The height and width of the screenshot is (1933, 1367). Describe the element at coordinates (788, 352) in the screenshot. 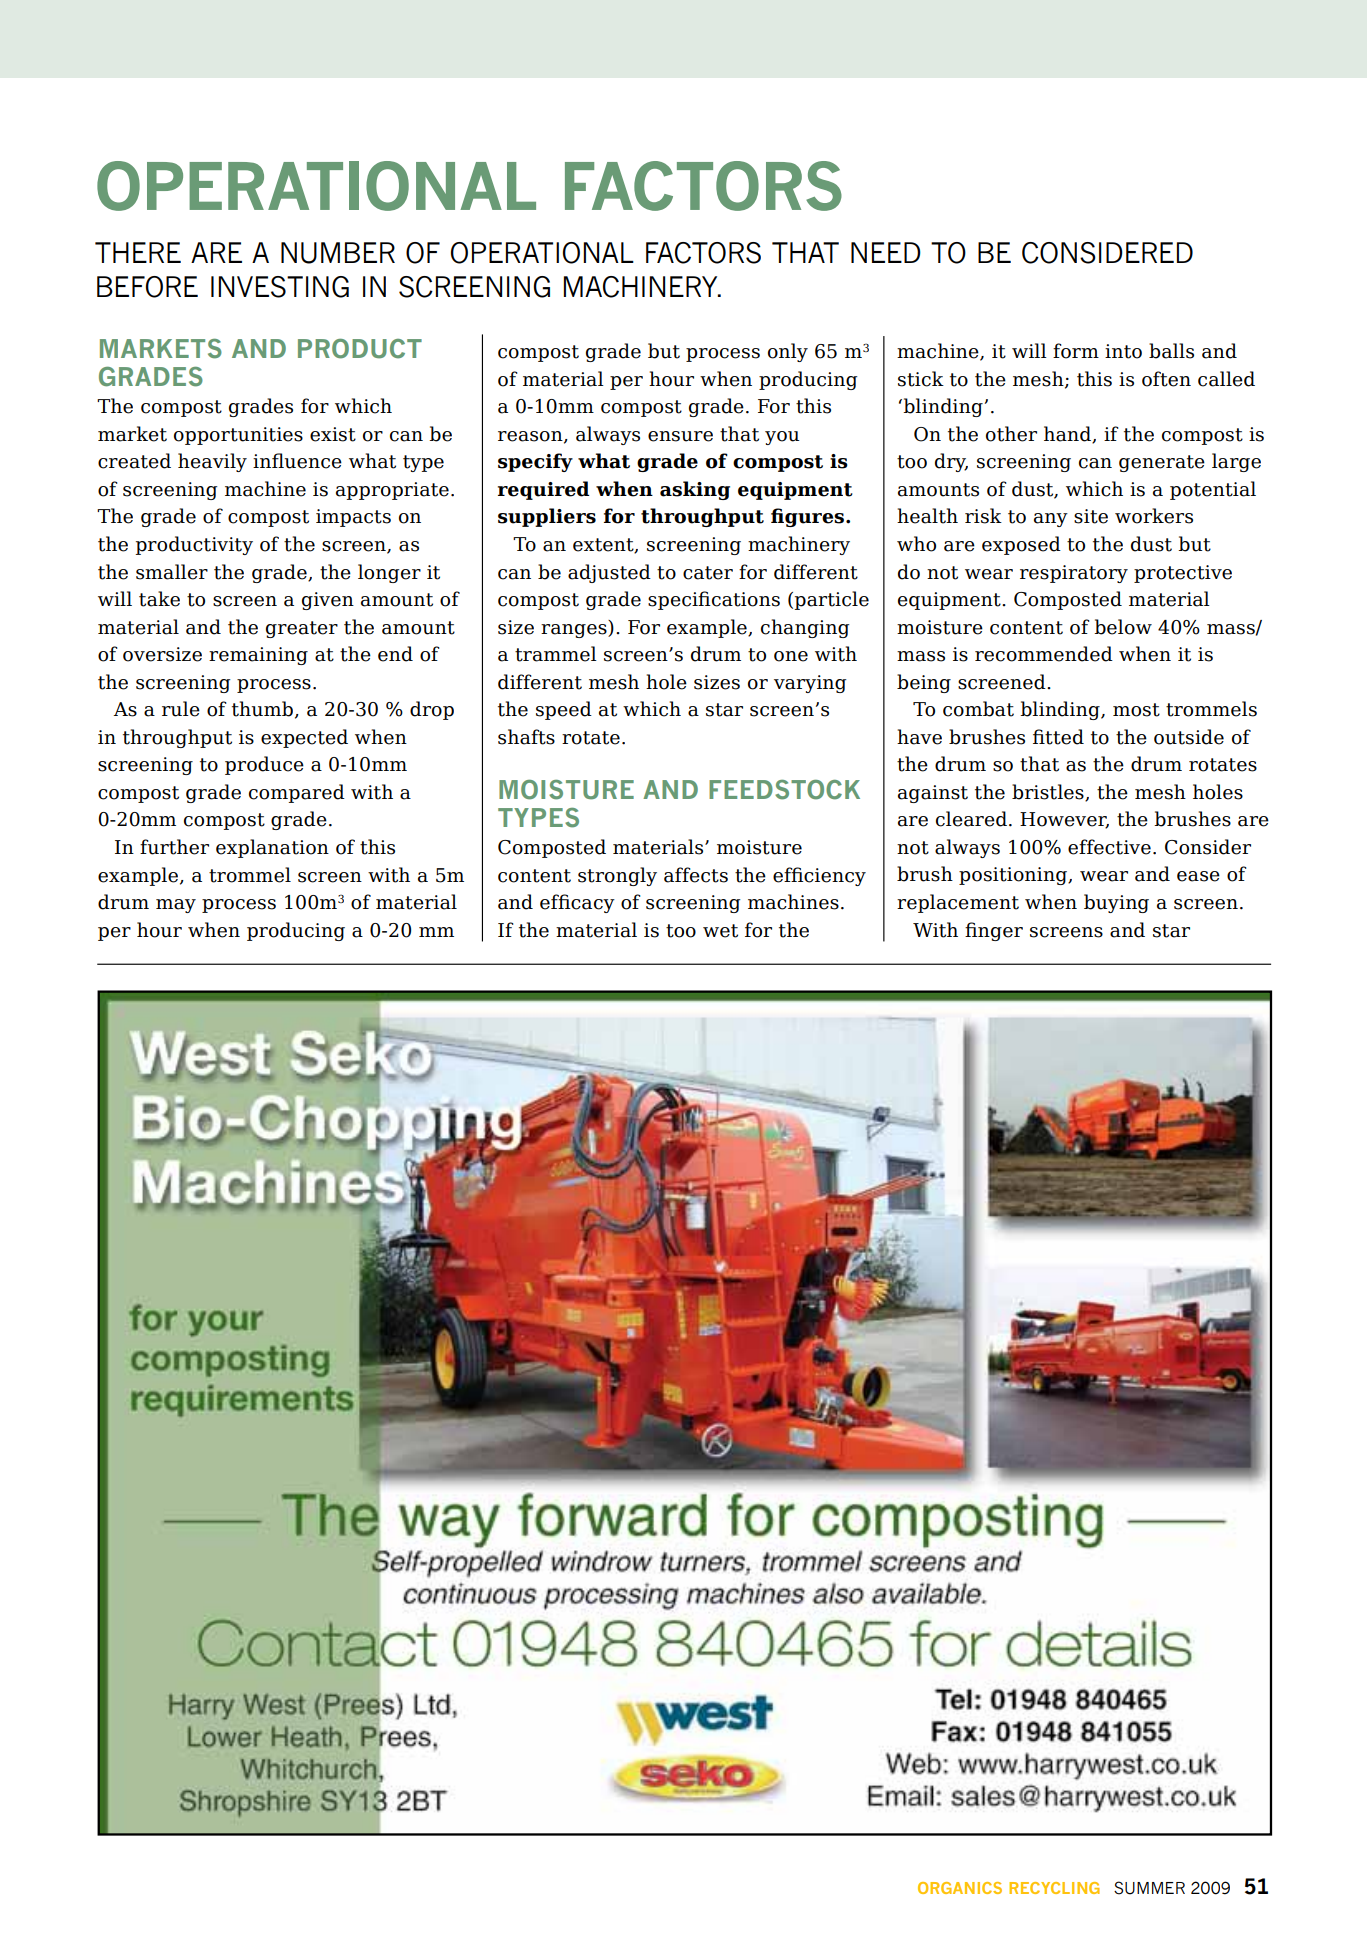

I see `only` at that location.
